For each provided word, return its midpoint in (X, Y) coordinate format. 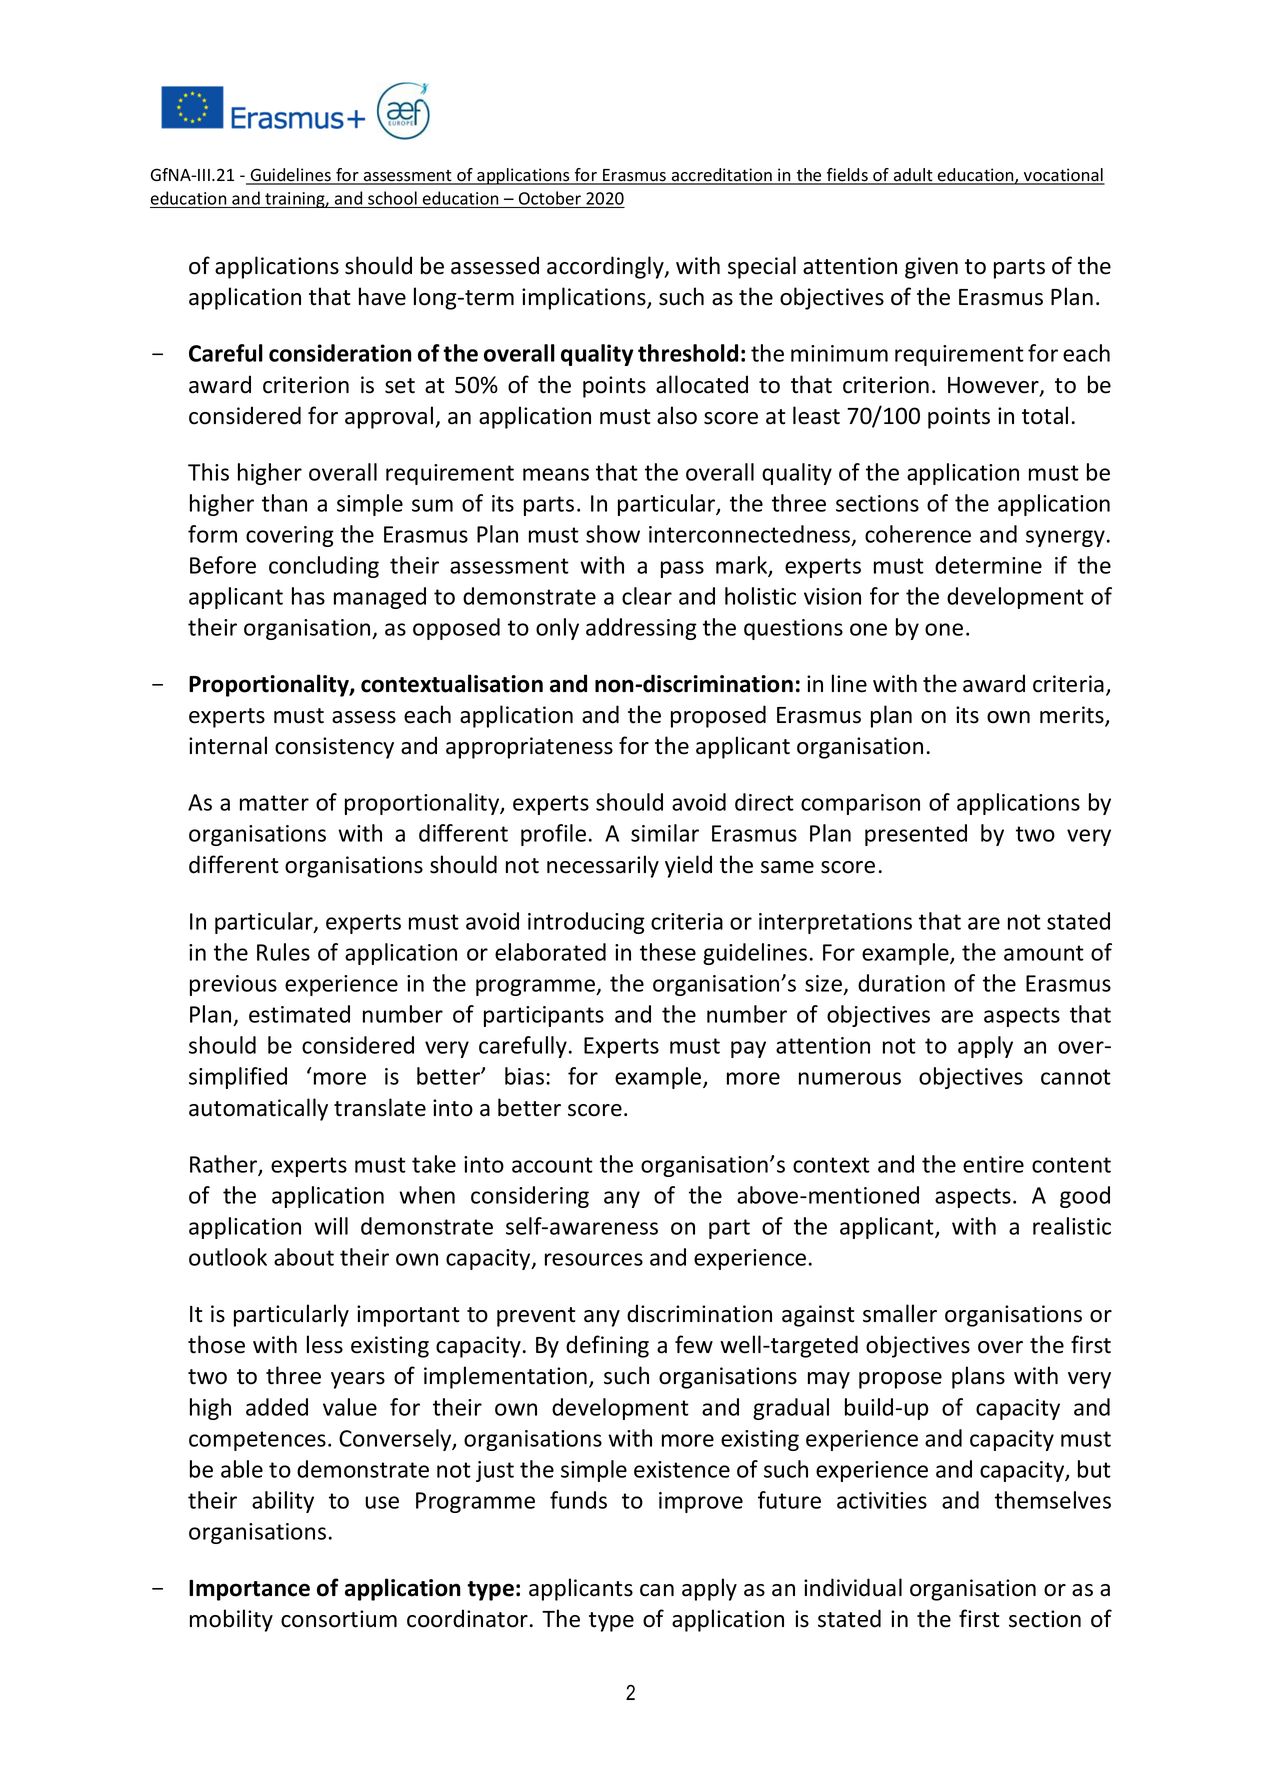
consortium (339, 1619)
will (331, 1226)
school (392, 198)
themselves (1053, 1500)
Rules (283, 952)
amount (1044, 953)
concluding (324, 567)
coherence (918, 534)
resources (594, 1259)
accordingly (606, 267)
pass (682, 569)
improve (701, 1502)
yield (688, 866)
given (931, 268)
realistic (1072, 1226)
